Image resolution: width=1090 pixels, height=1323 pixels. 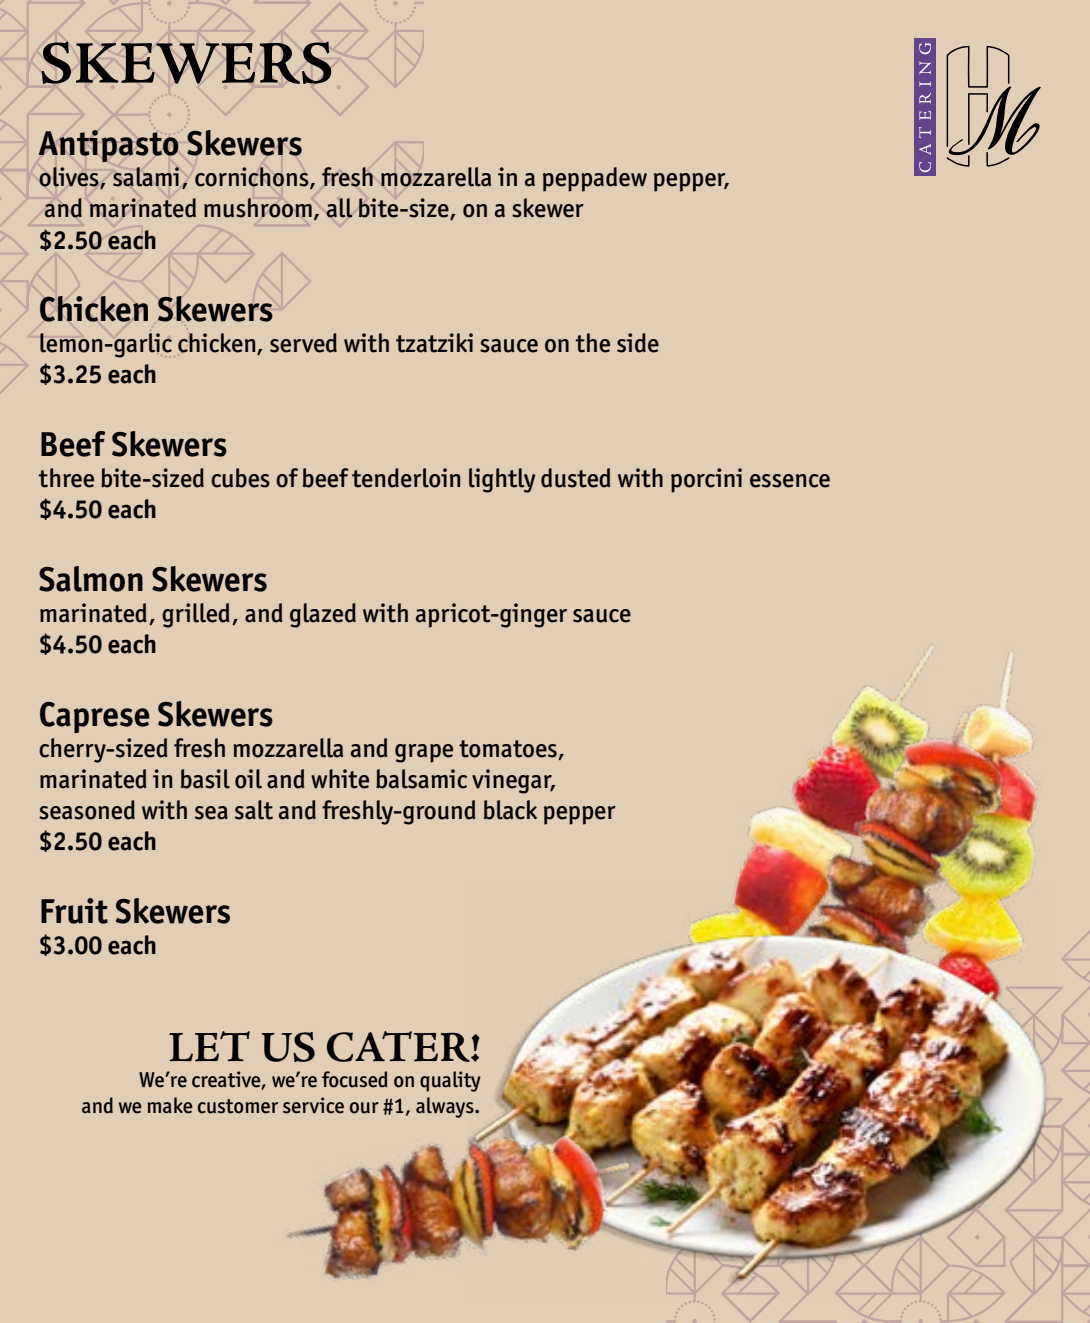 I want to click on side, so click(x=638, y=343).
